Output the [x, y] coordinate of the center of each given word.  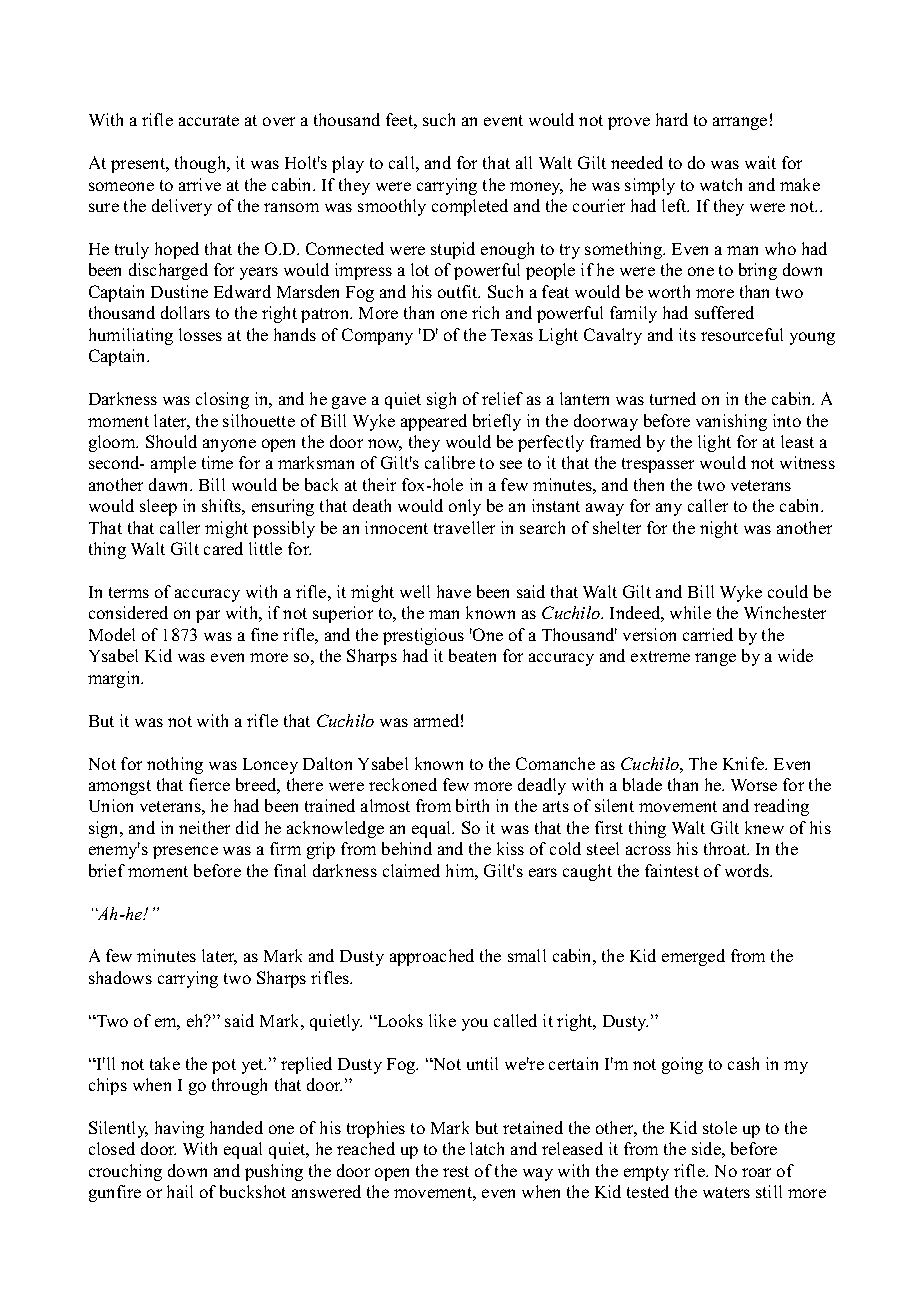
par [208, 616]
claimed [411, 870]
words [748, 870]
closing [222, 400]
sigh [441, 400]
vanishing [731, 422]
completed [470, 207]
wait [760, 162]
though [202, 164]
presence [185, 852]
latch [487, 1148]
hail [180, 1191]
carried [708, 634]
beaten [472, 655]
